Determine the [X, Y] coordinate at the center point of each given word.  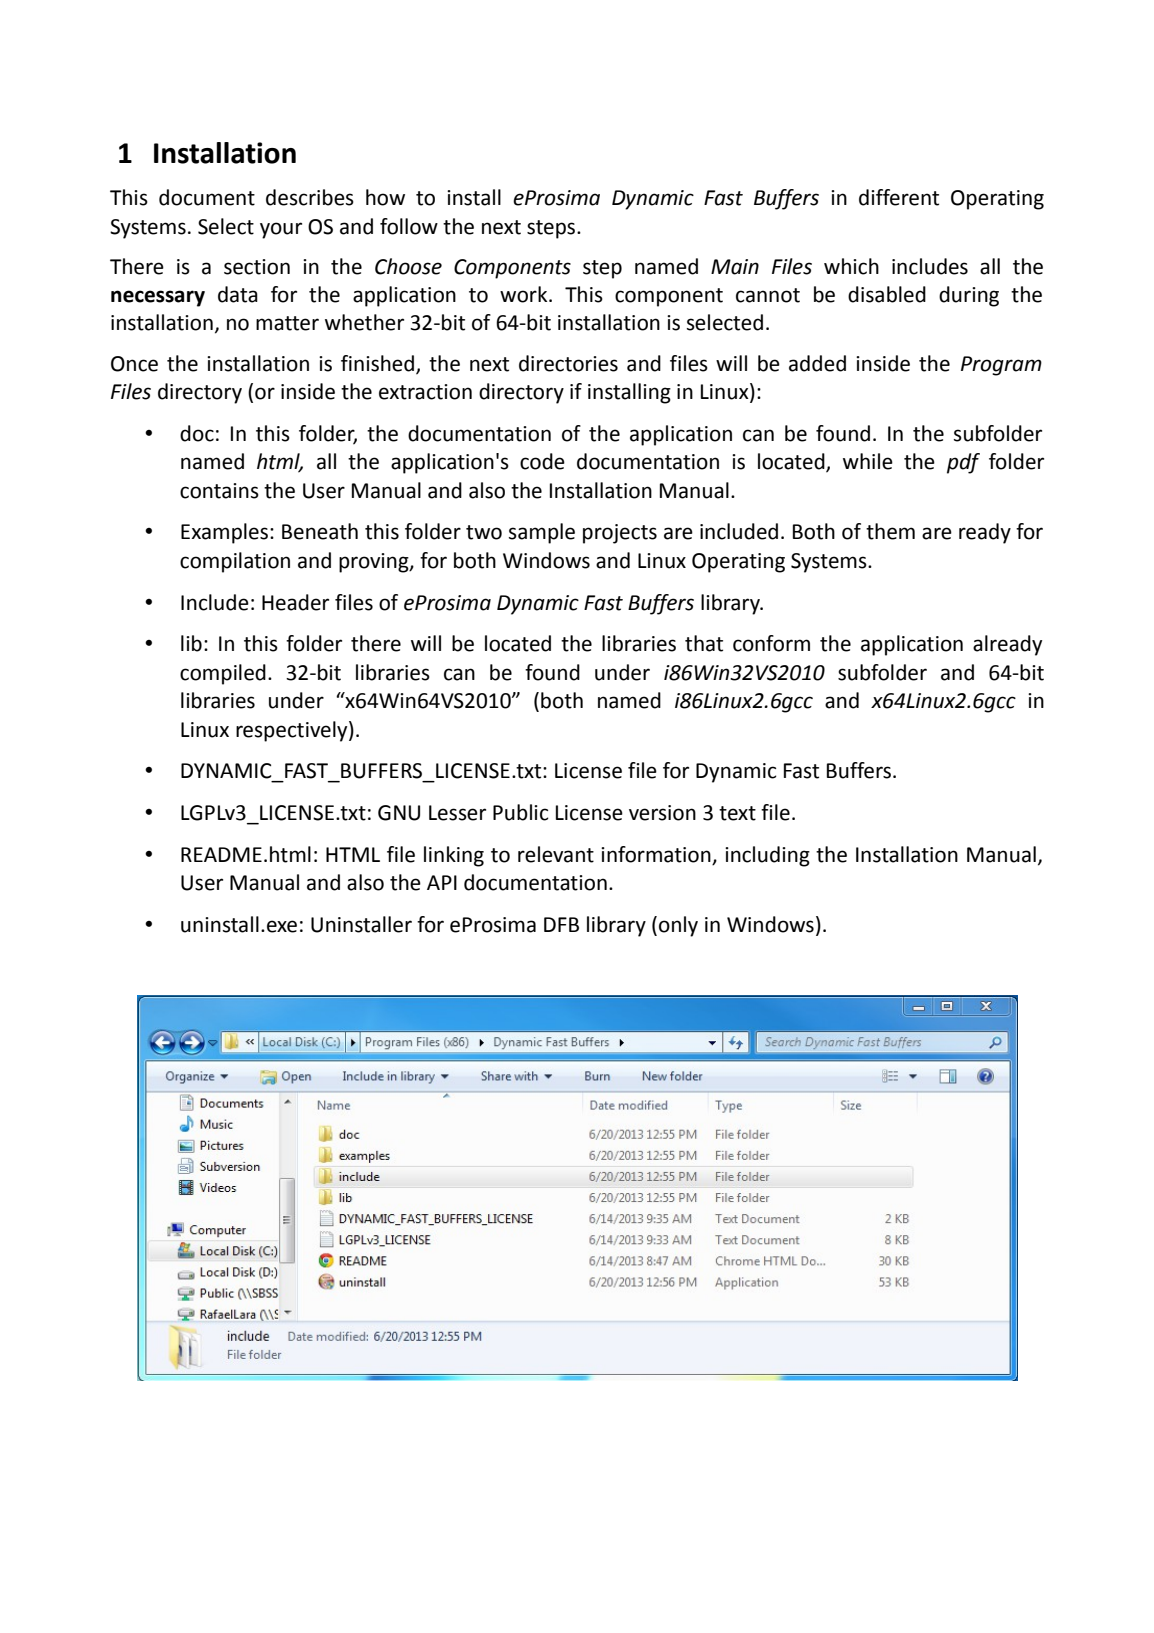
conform [771, 643]
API [442, 882]
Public [520, 812]
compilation [235, 562]
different [899, 197]
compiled [223, 674]
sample [542, 533]
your [281, 230]
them [890, 531]
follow [409, 226]
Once [134, 364]
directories [568, 363]
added [817, 363]
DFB [561, 924]
